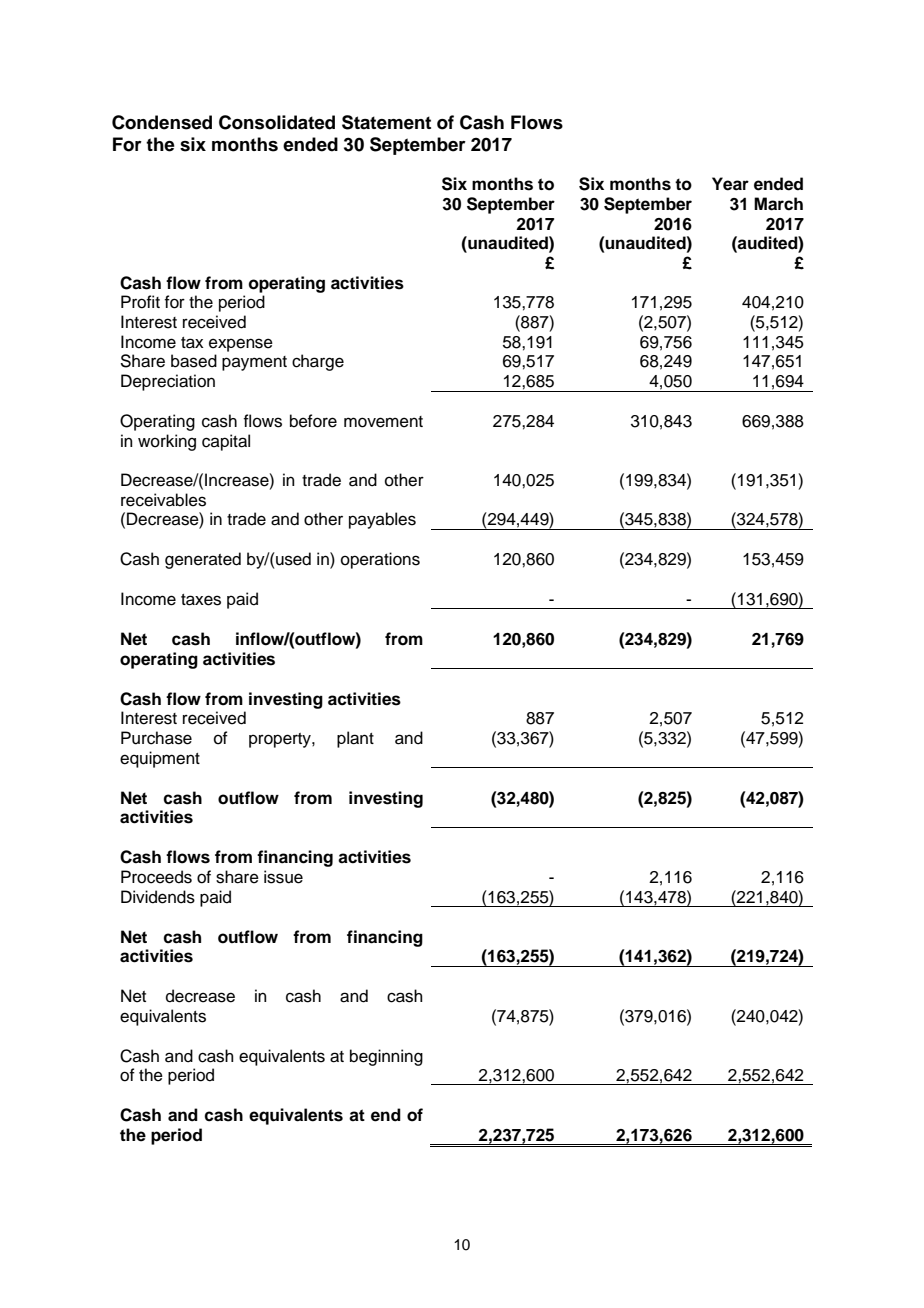  What do you see at coordinates (386, 1057) in the screenshot?
I see `beginning` at bounding box center [386, 1057].
